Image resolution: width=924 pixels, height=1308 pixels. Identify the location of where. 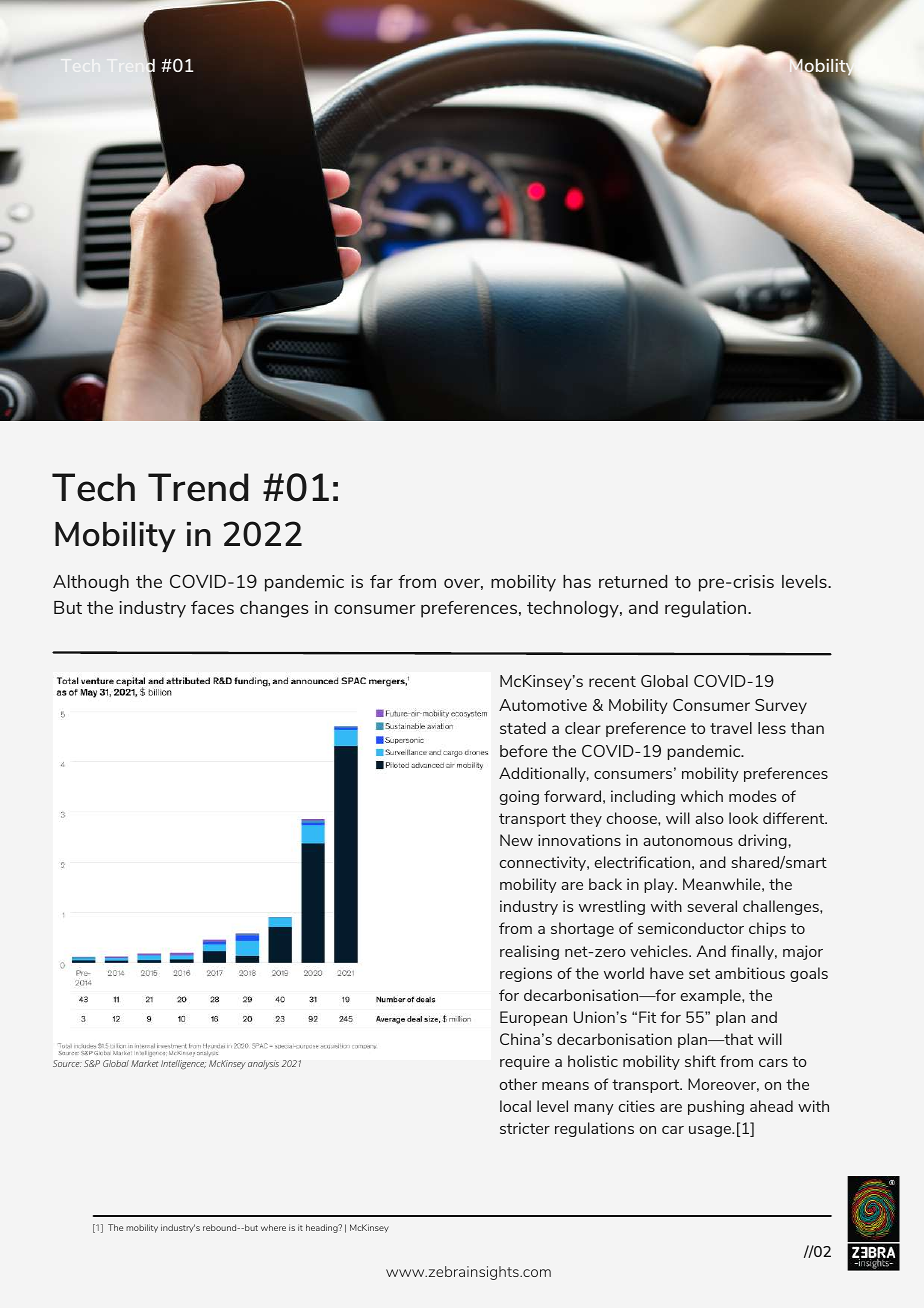
(273, 1227).
